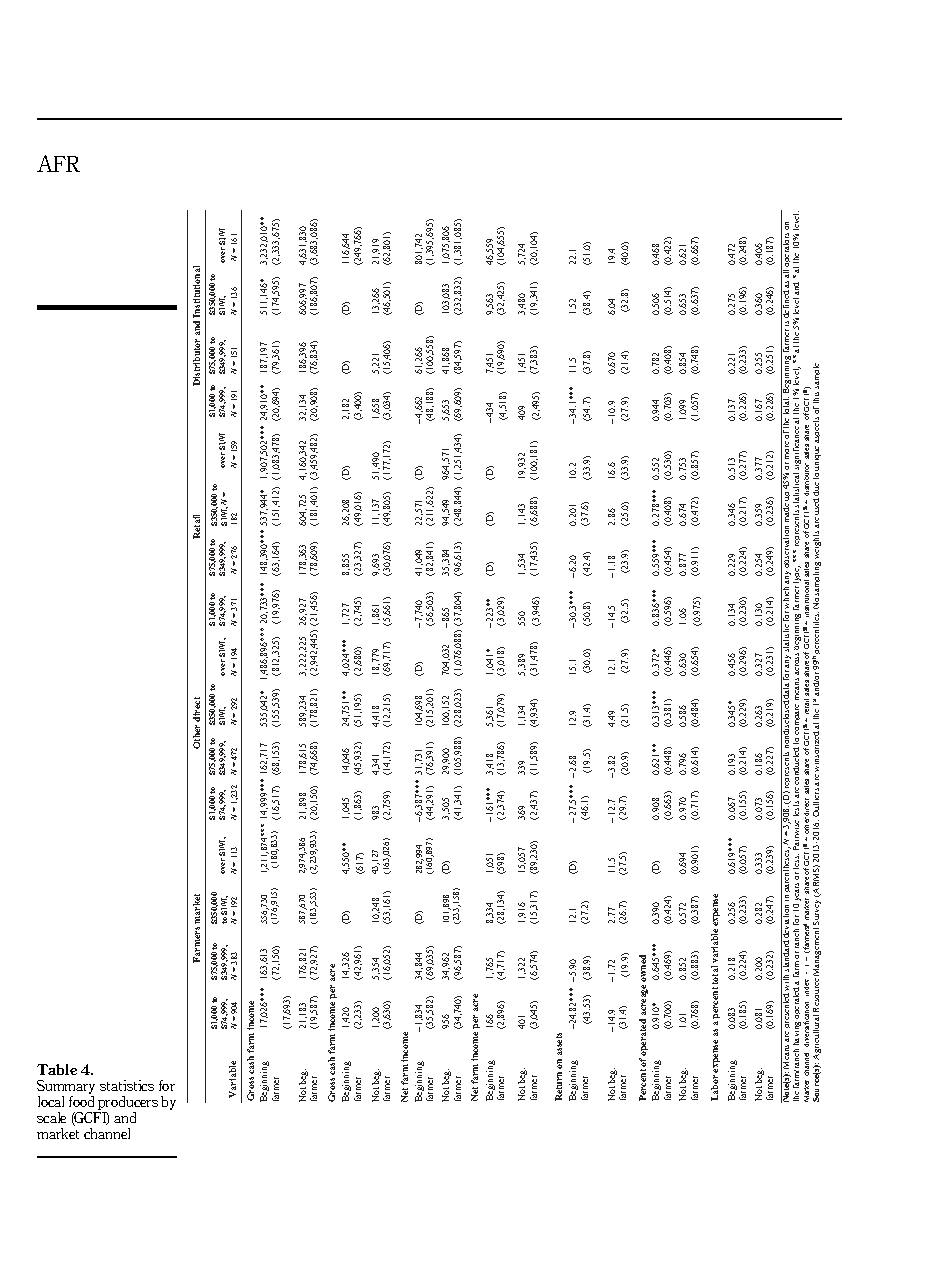  I want to click on producers, so click(128, 1103).
